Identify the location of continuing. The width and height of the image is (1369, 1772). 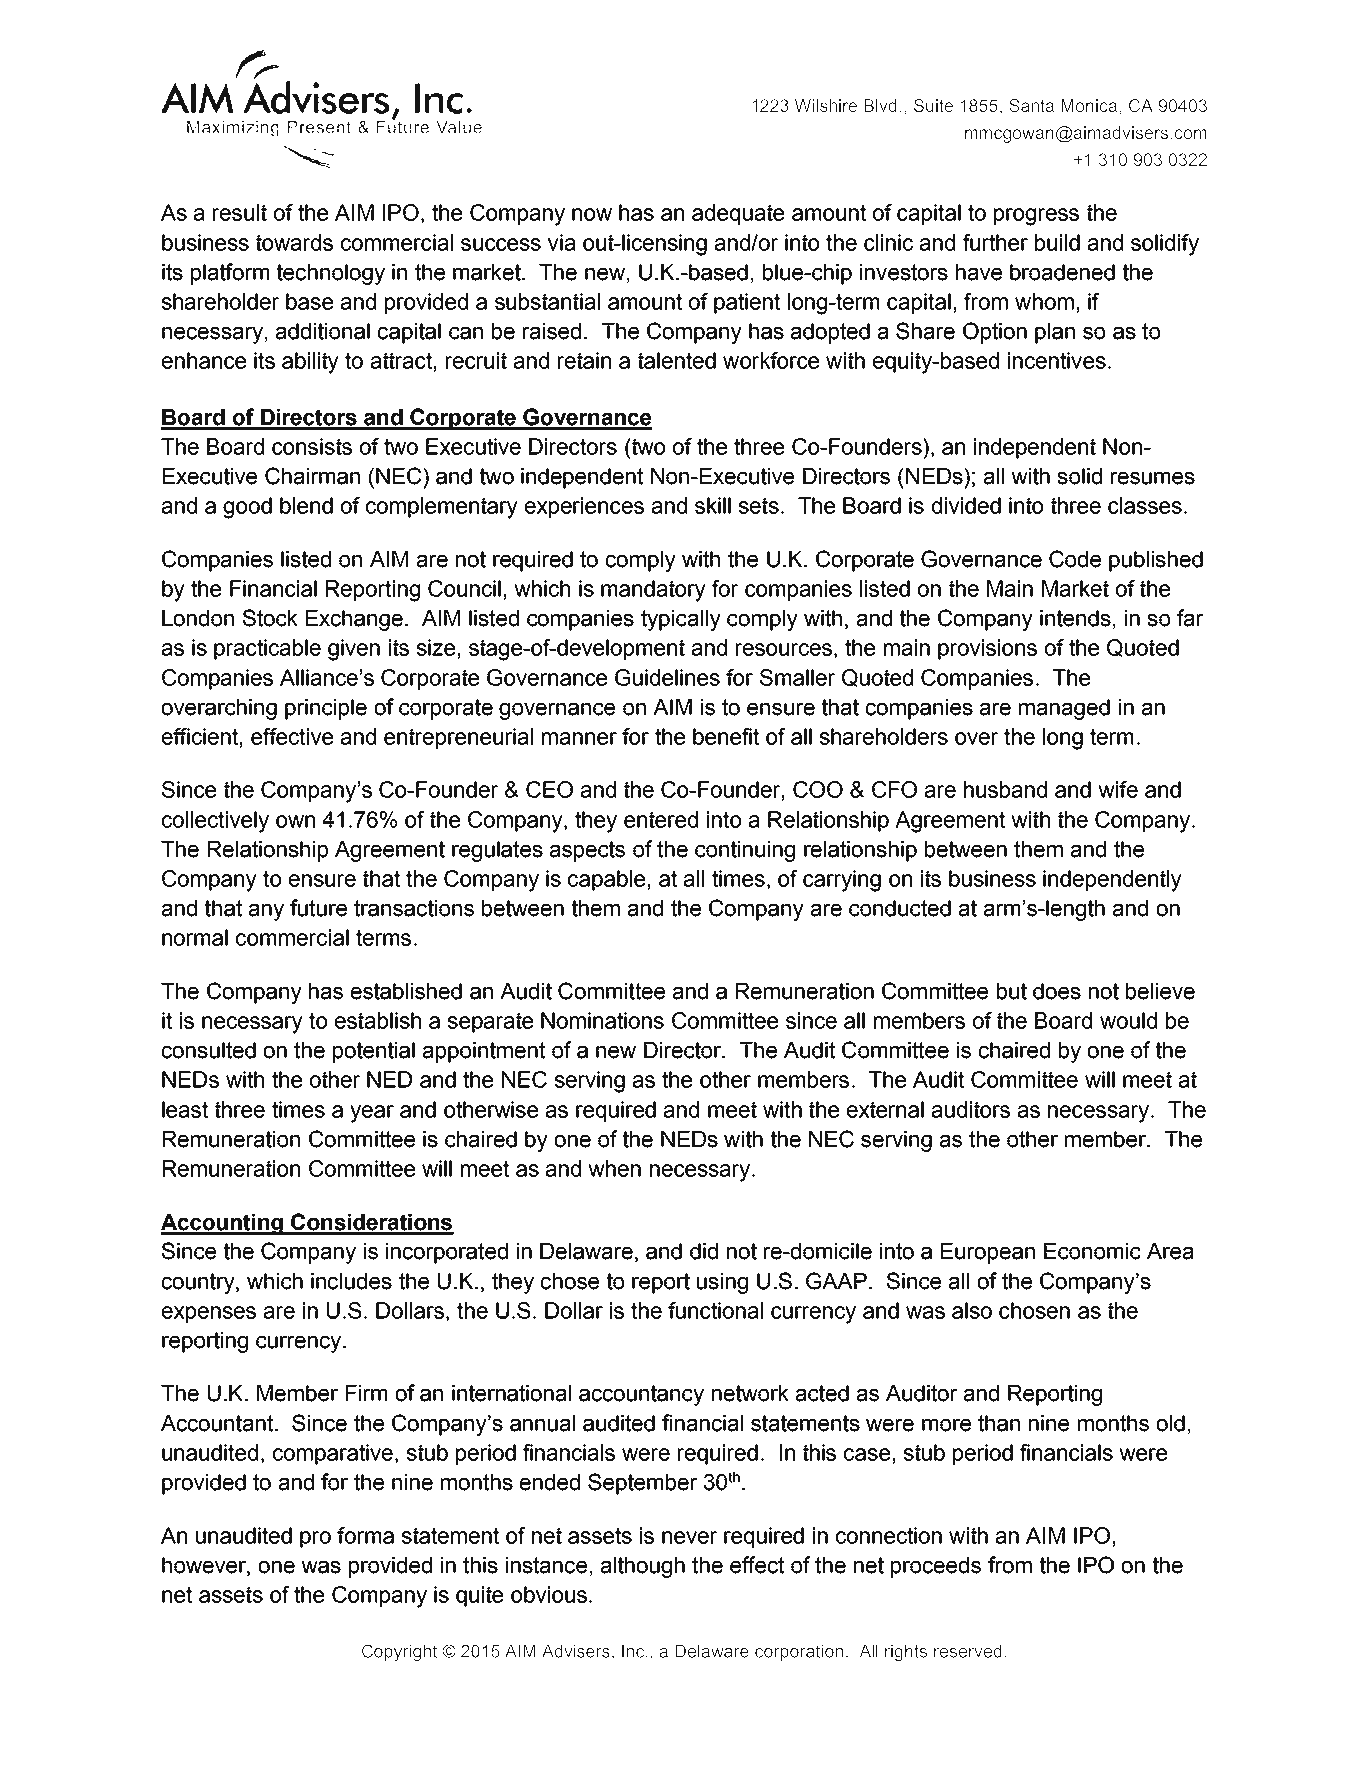
(745, 851).
